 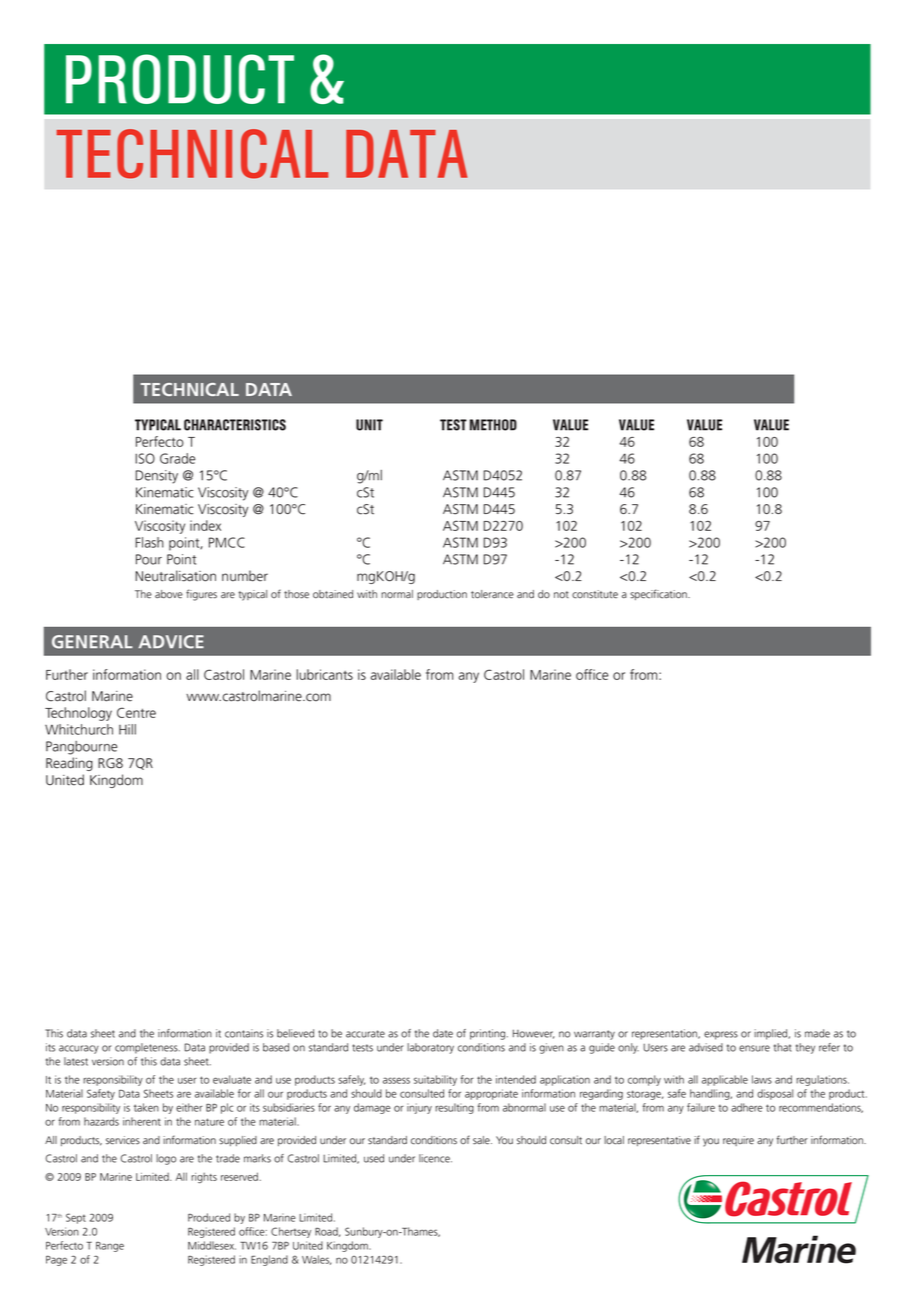 What do you see at coordinates (324, 674) in the image?
I see `lubricants` at bounding box center [324, 674].
